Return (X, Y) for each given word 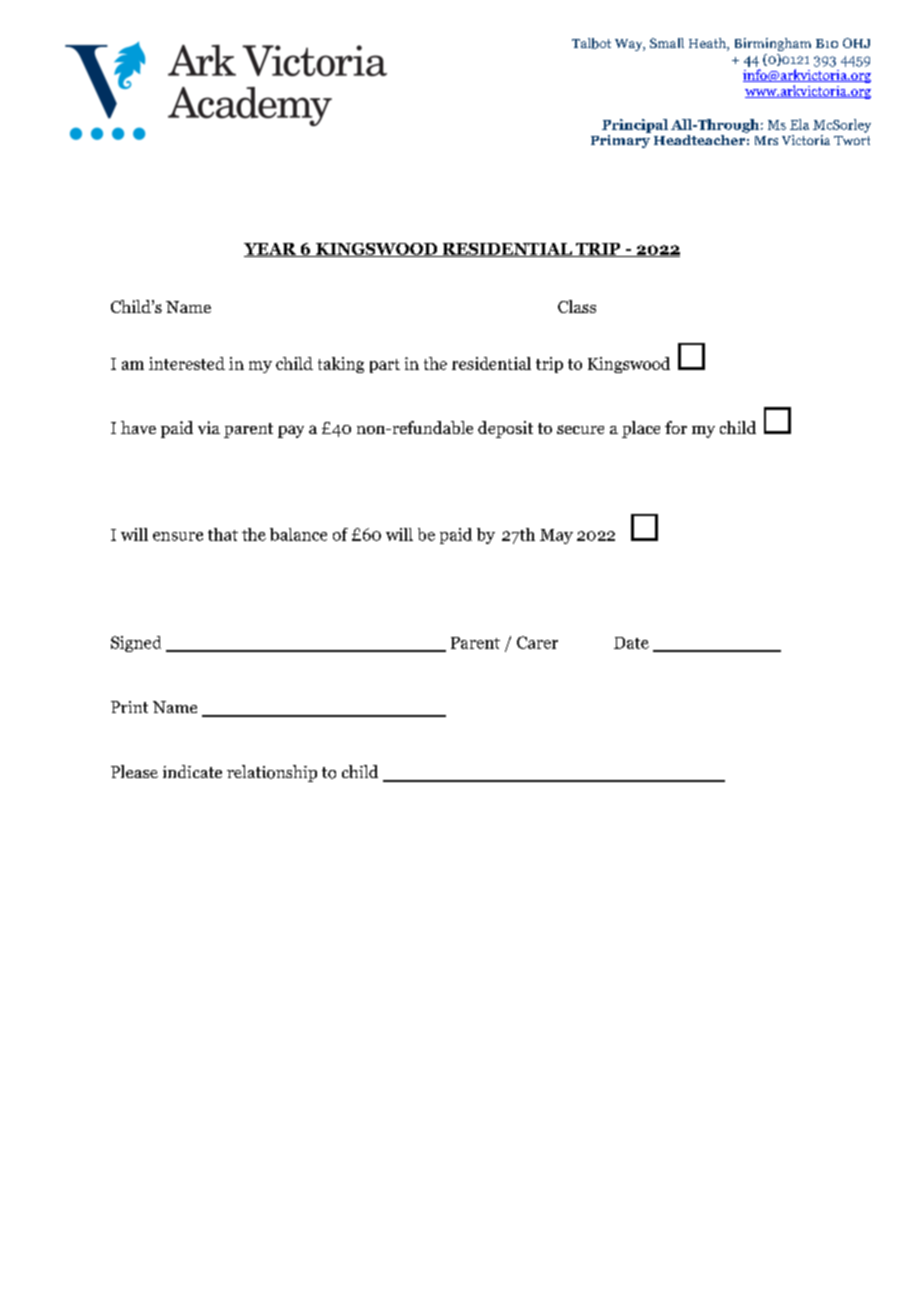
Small (667, 43)
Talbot (591, 43)
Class (577, 306)
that (223, 534)
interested (187, 363)
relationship (272, 773)
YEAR (271, 250)
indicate (192, 771)
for (676, 427)
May (556, 536)
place (641, 429)
